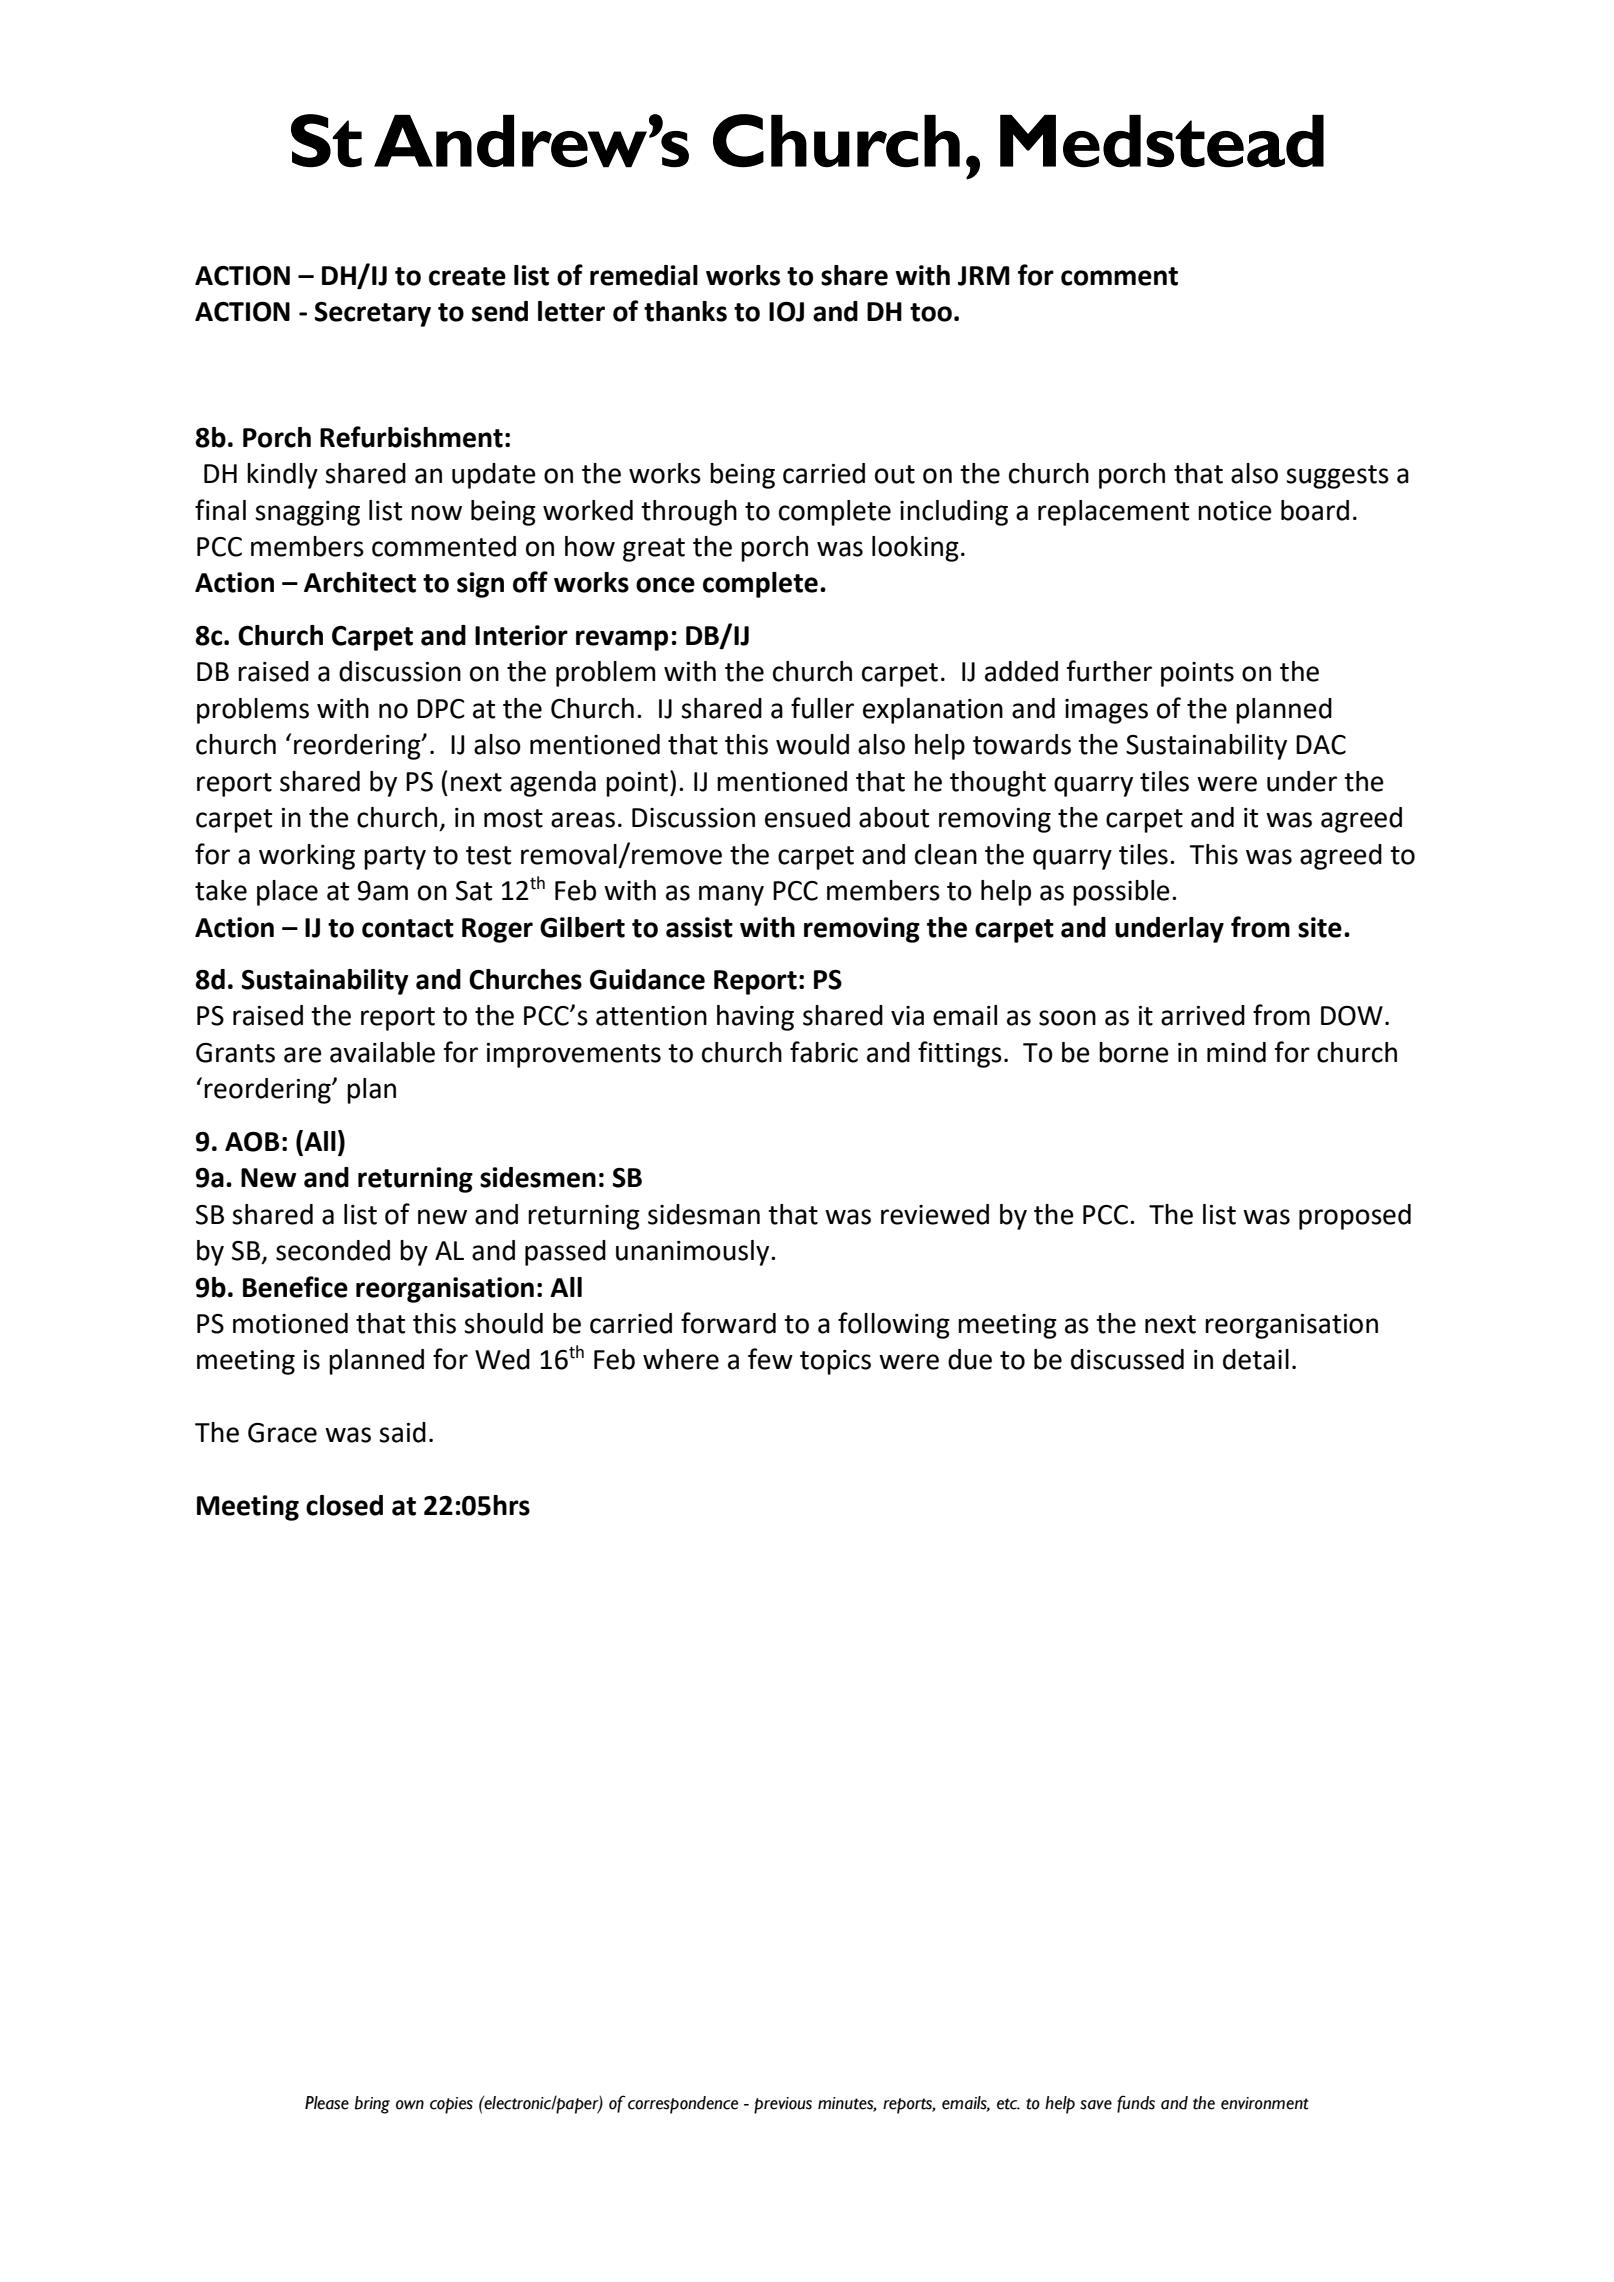 This screenshot has width=1614, height=2282. I want to click on bring, so click(372, 2105).
